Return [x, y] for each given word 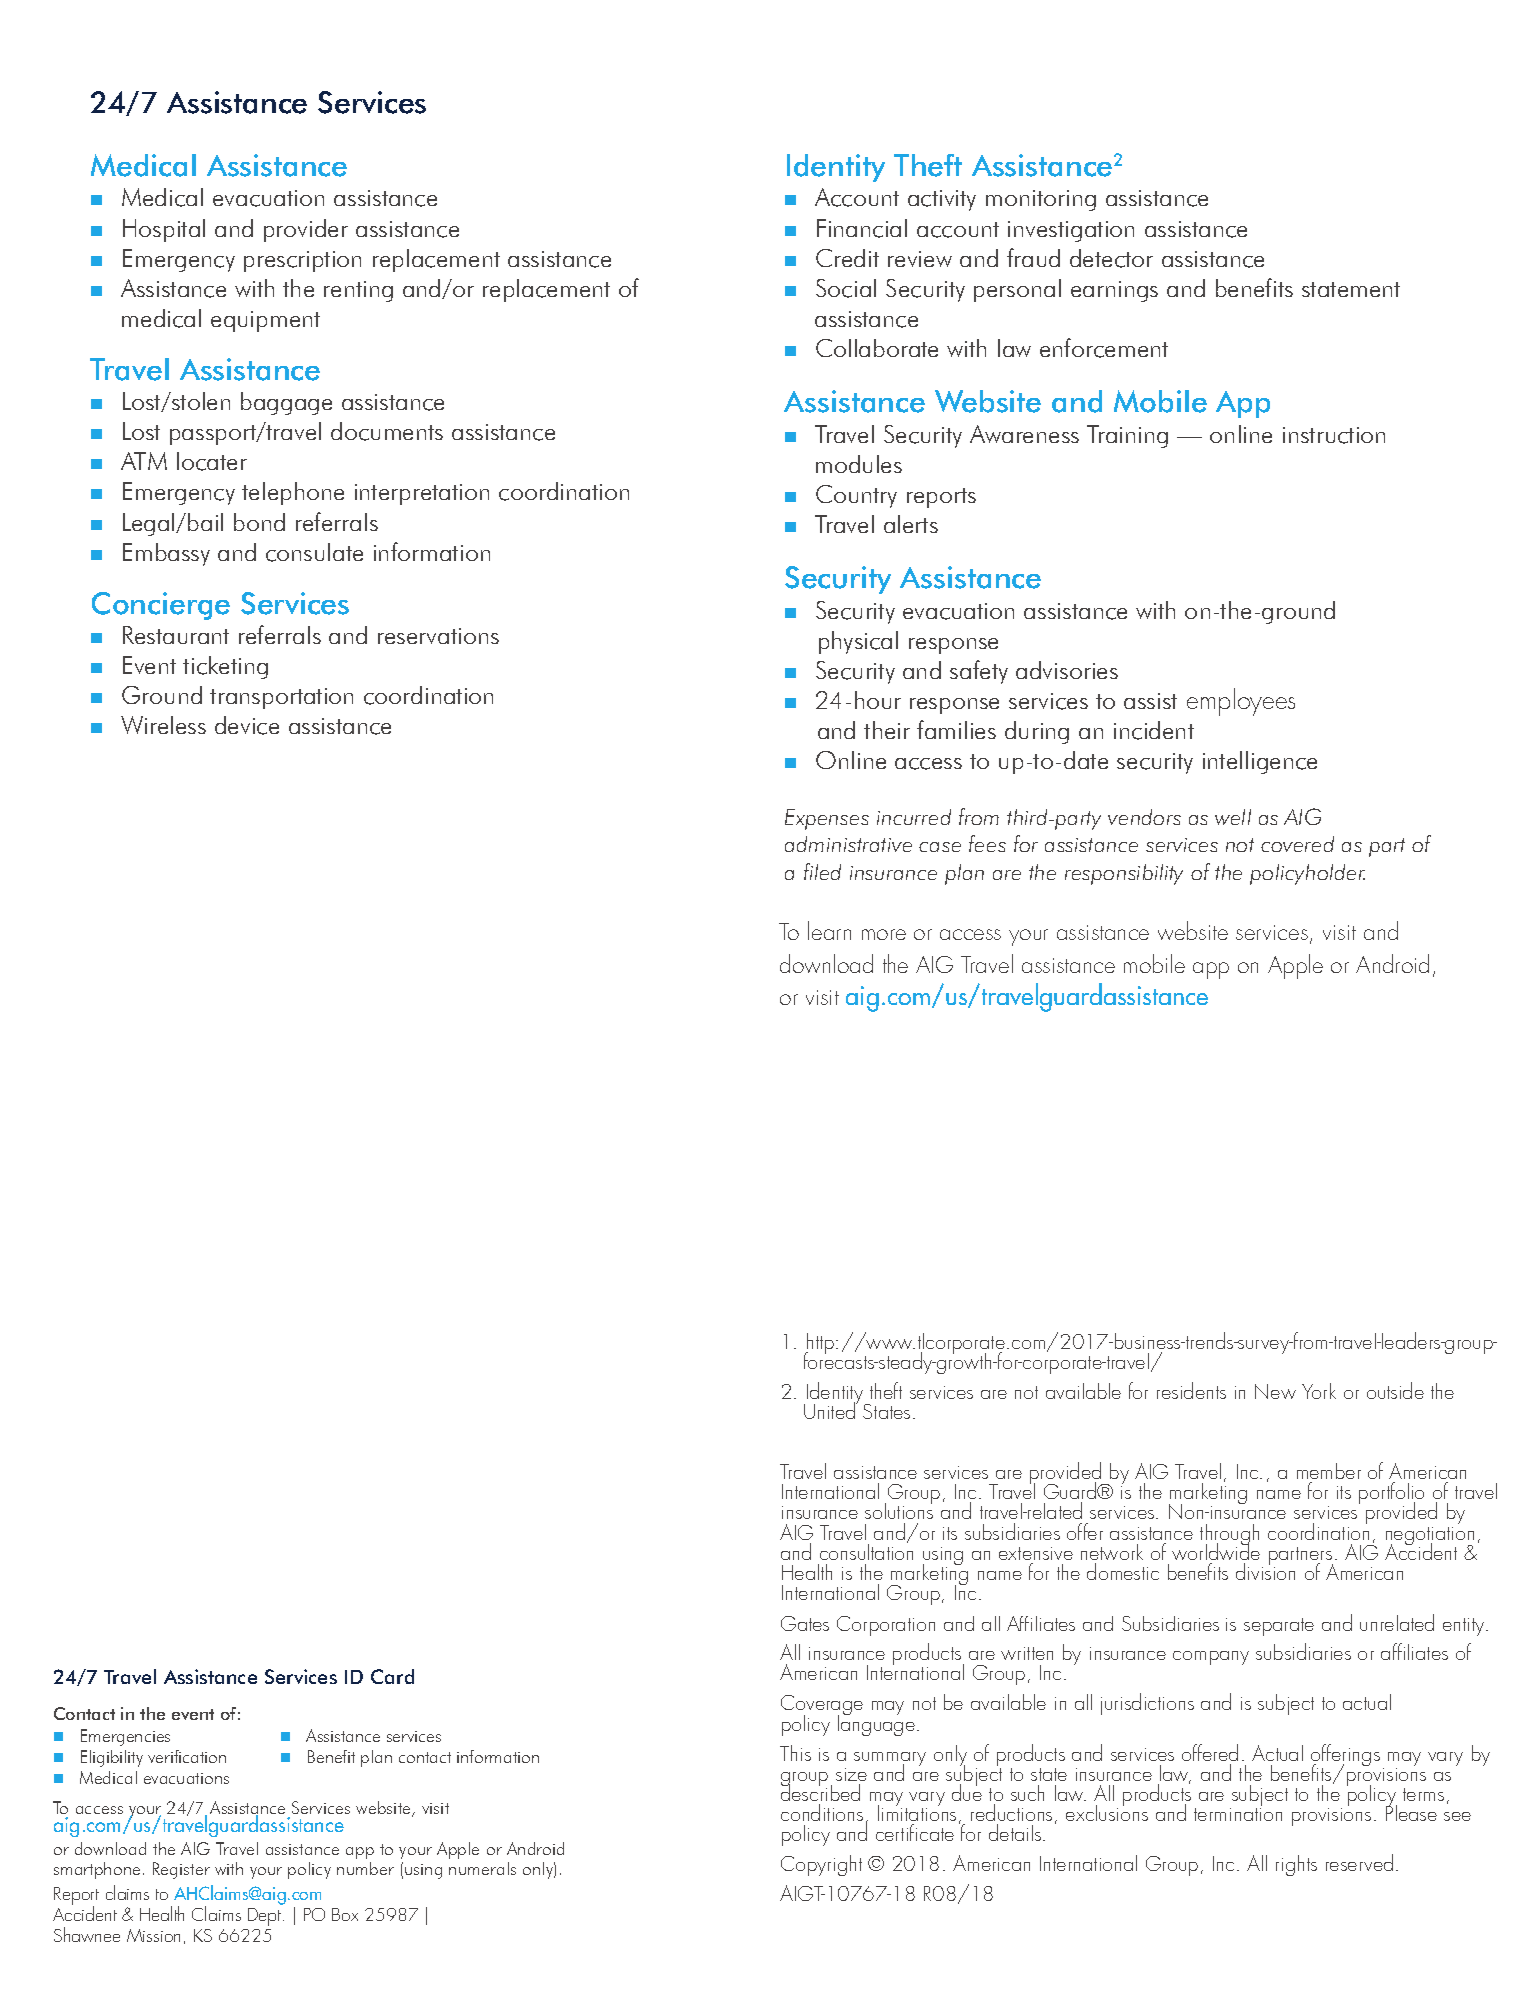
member [1329, 1471]
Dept [266, 1917]
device [247, 725]
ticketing [225, 667]
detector [1111, 258]
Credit [847, 258]
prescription [302, 261]
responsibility [1124, 874]
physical [858, 642]
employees [1241, 702]
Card [392, 1676]
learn [829, 930]
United [831, 1410]
